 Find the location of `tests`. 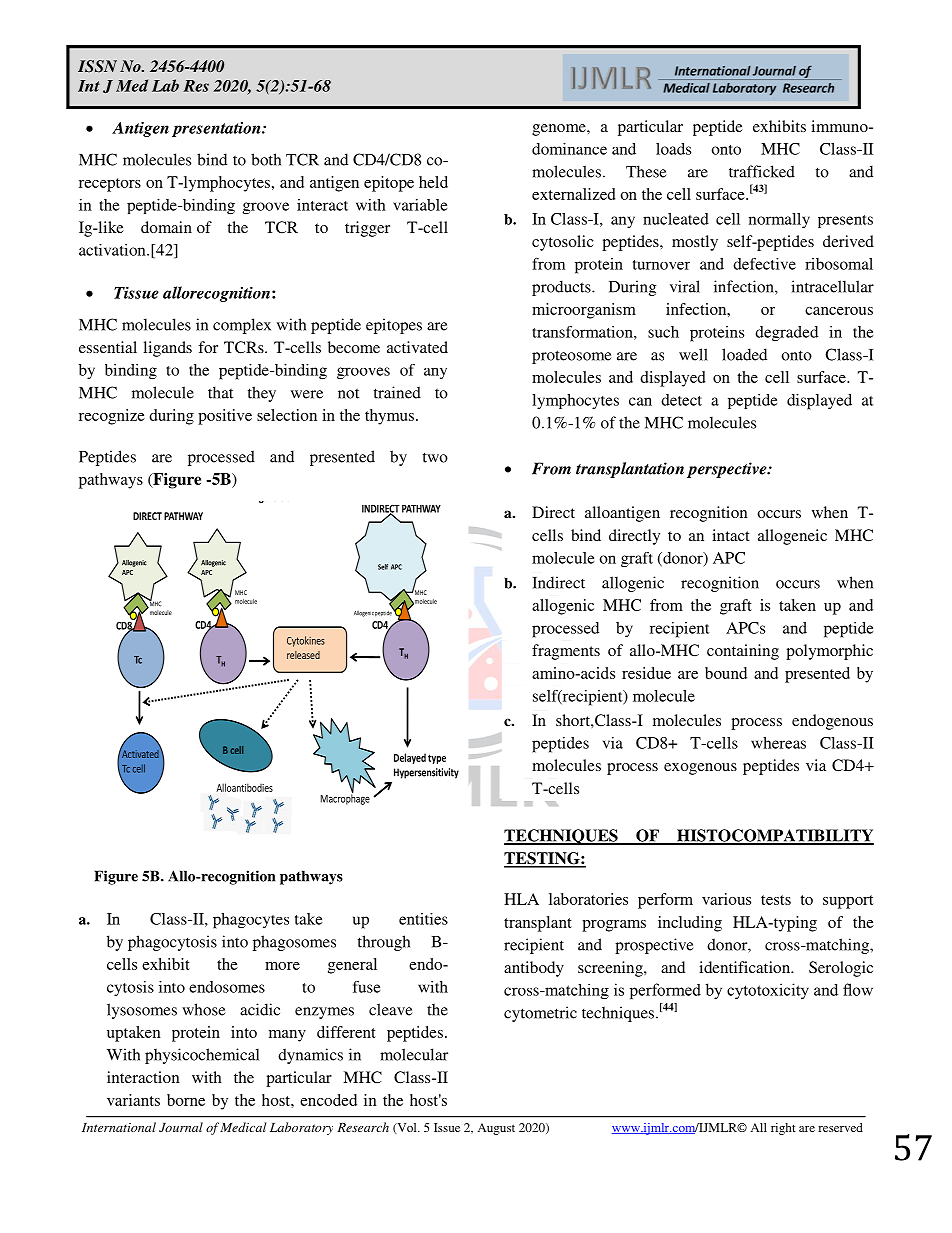

tests is located at coordinates (776, 900).
